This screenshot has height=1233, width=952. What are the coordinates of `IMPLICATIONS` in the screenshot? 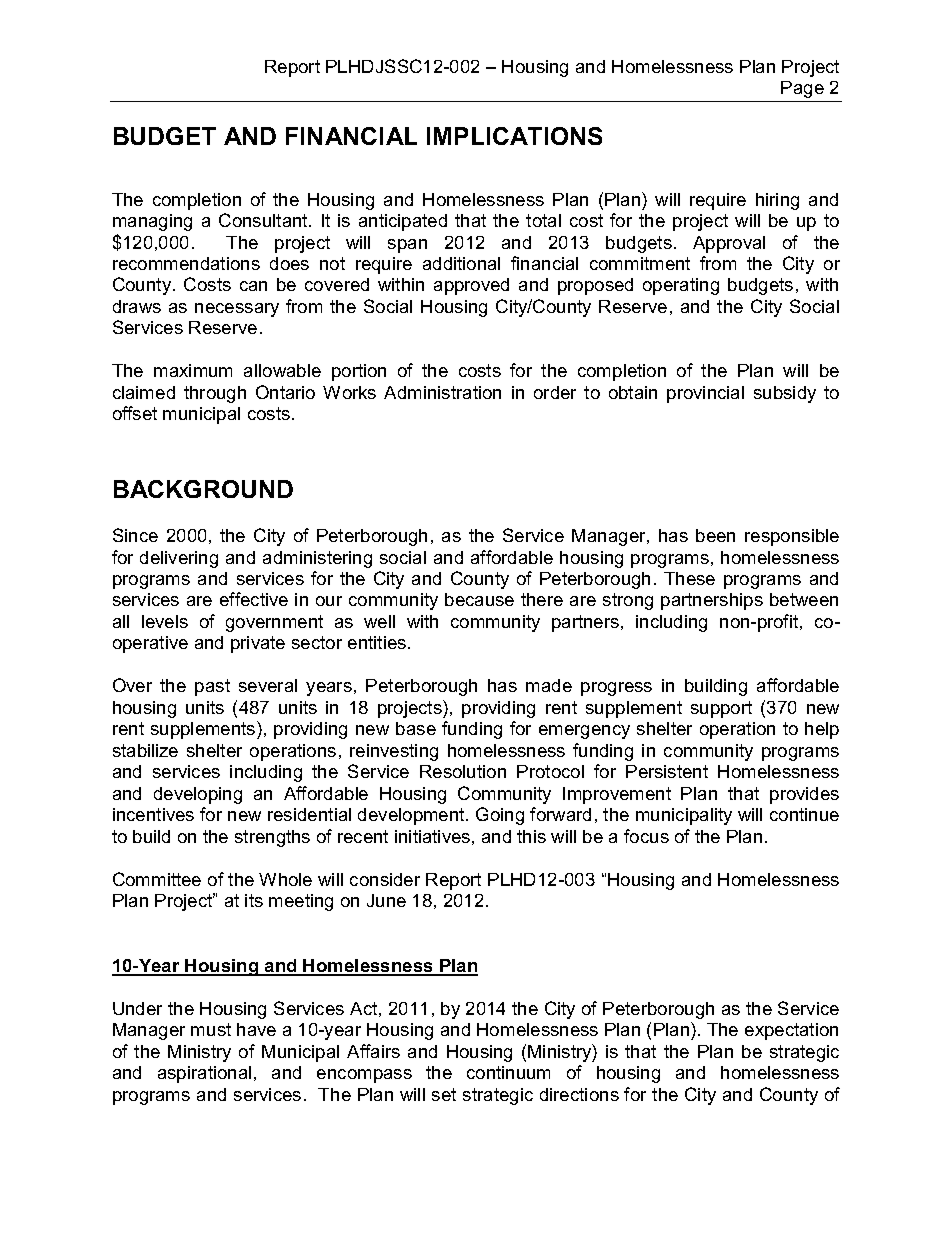 It's located at (514, 136).
